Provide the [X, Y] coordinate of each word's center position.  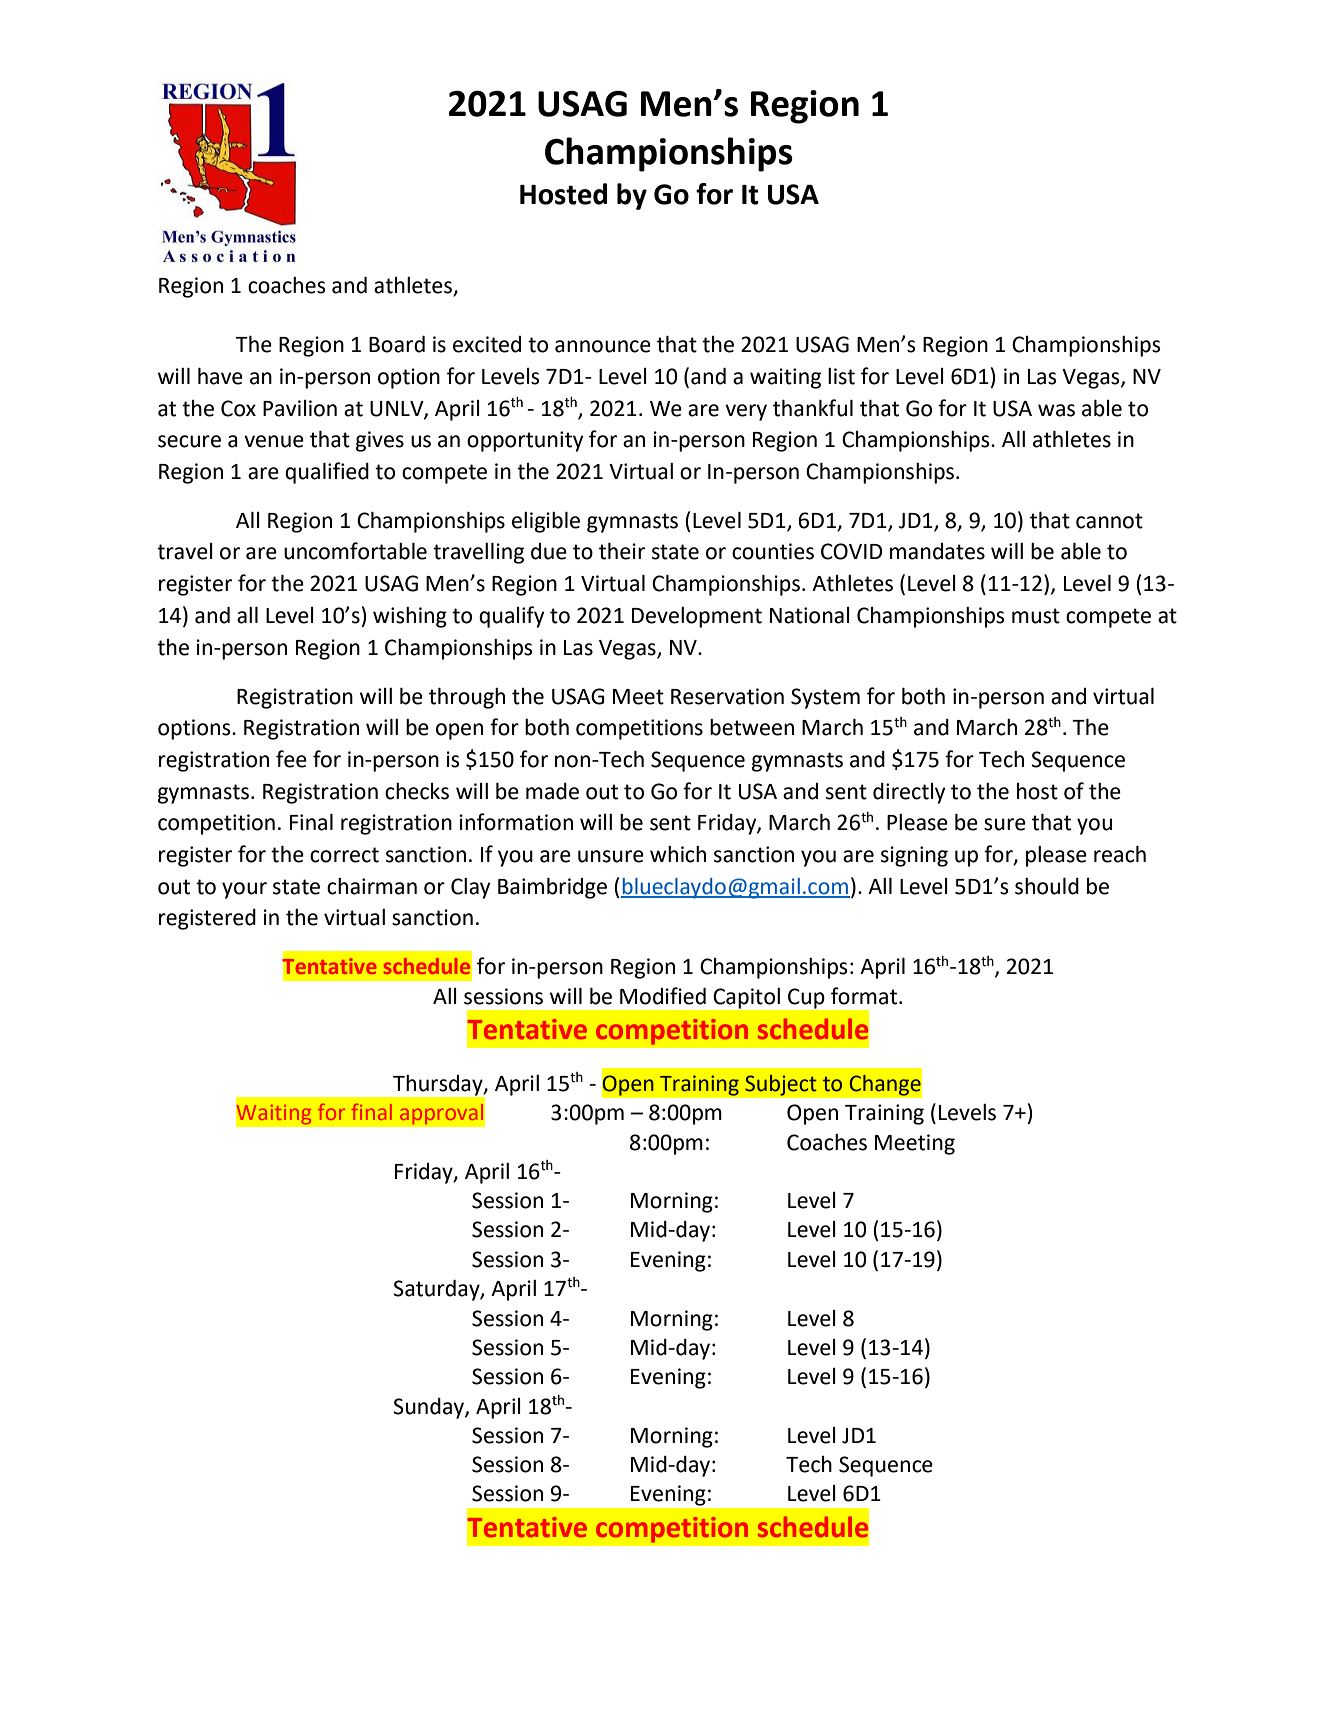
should [1047, 886]
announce [603, 346]
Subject [781, 1085]
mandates [937, 551]
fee [291, 759]
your [244, 890]
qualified [327, 473]
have [220, 376]
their [622, 551]
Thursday [439, 1085]
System [825, 698]
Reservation [727, 696]
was [1056, 410]
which [678, 854]
